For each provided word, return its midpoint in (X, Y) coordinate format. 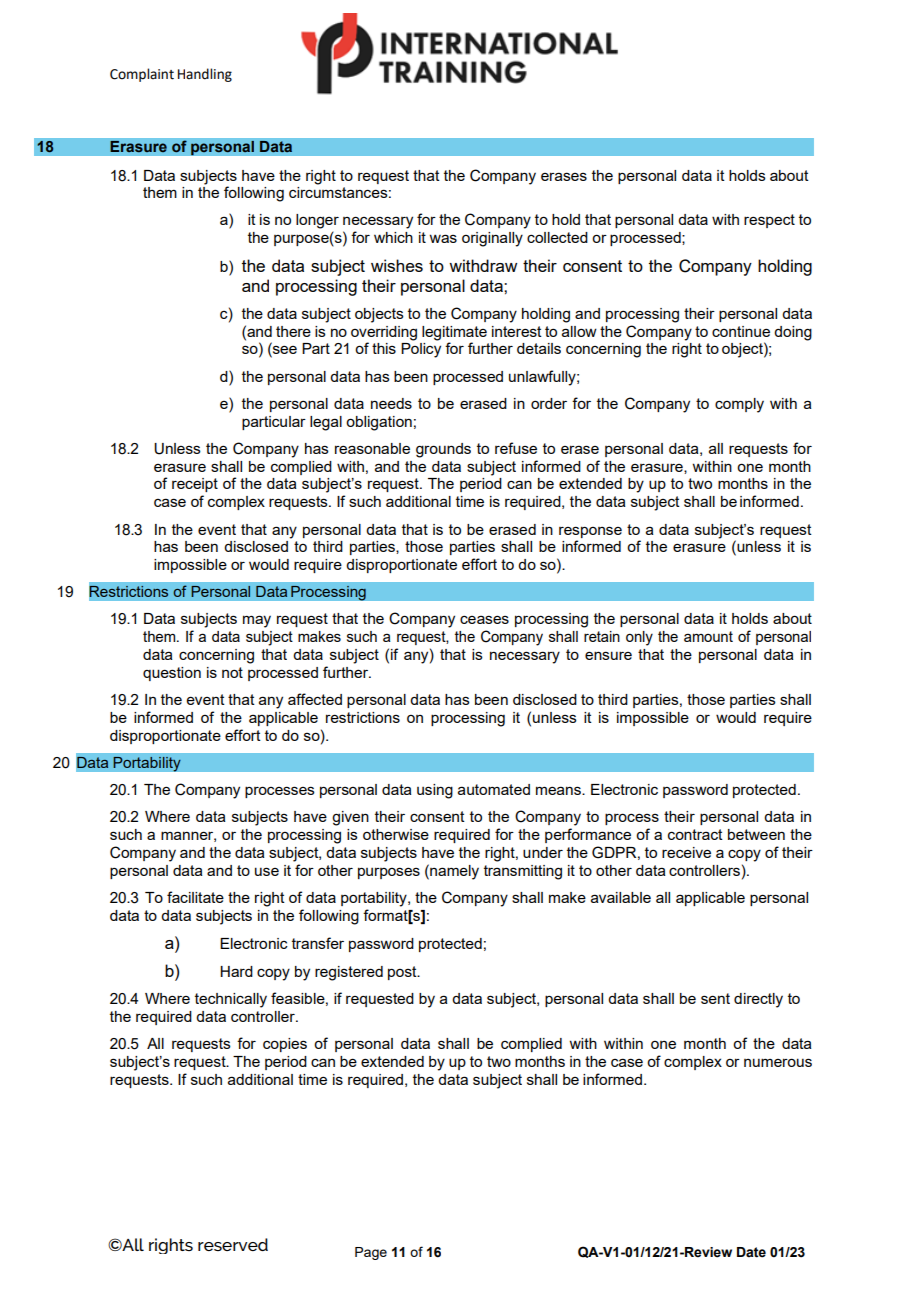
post (403, 973)
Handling (205, 75)
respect (769, 221)
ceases (484, 619)
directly (758, 1000)
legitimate (454, 333)
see (284, 351)
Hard (236, 971)
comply (739, 405)
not (232, 672)
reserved (233, 1244)
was (443, 238)
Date (751, 1252)
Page (371, 1253)
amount (708, 636)
